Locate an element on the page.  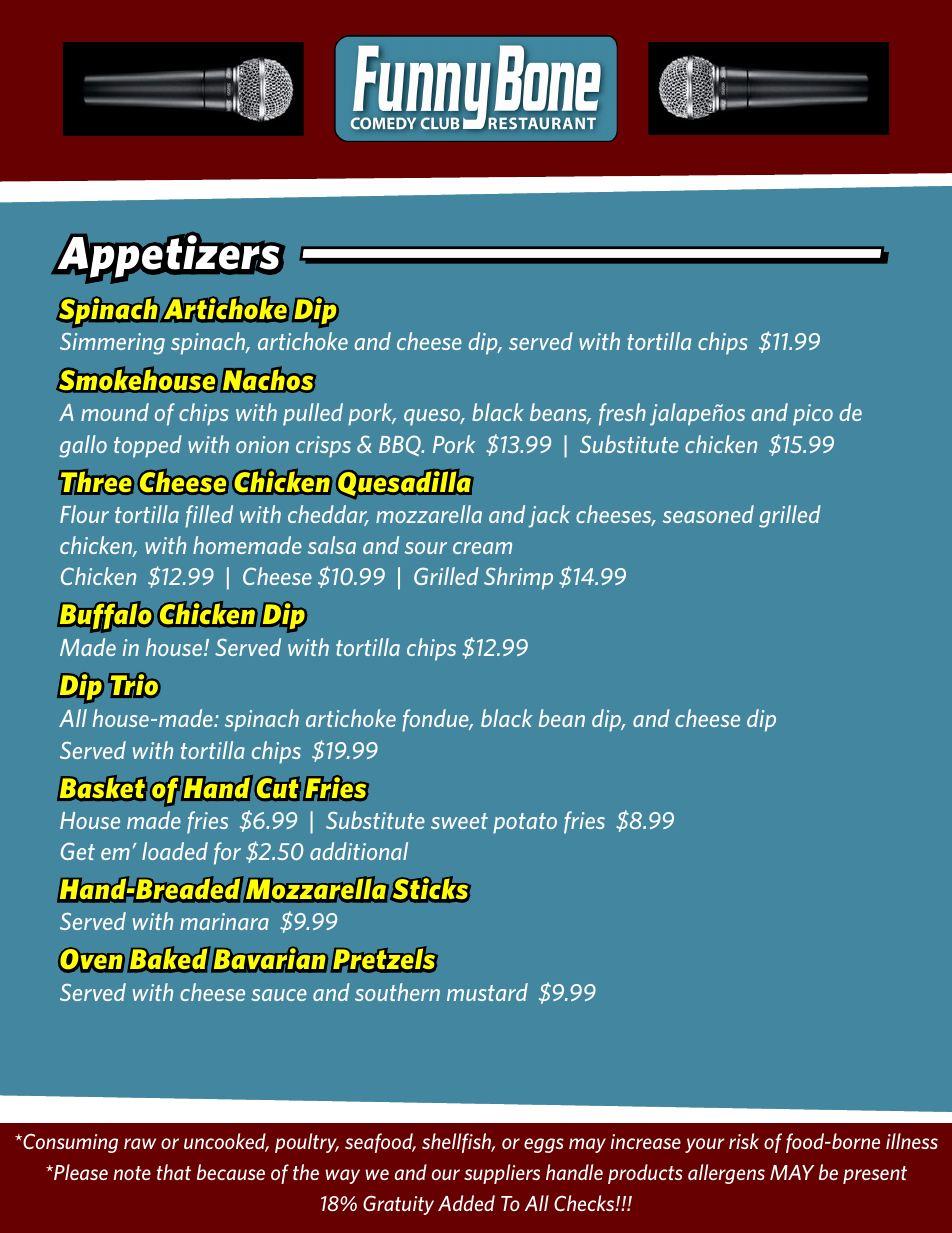
sweet is located at coordinates (459, 821).
